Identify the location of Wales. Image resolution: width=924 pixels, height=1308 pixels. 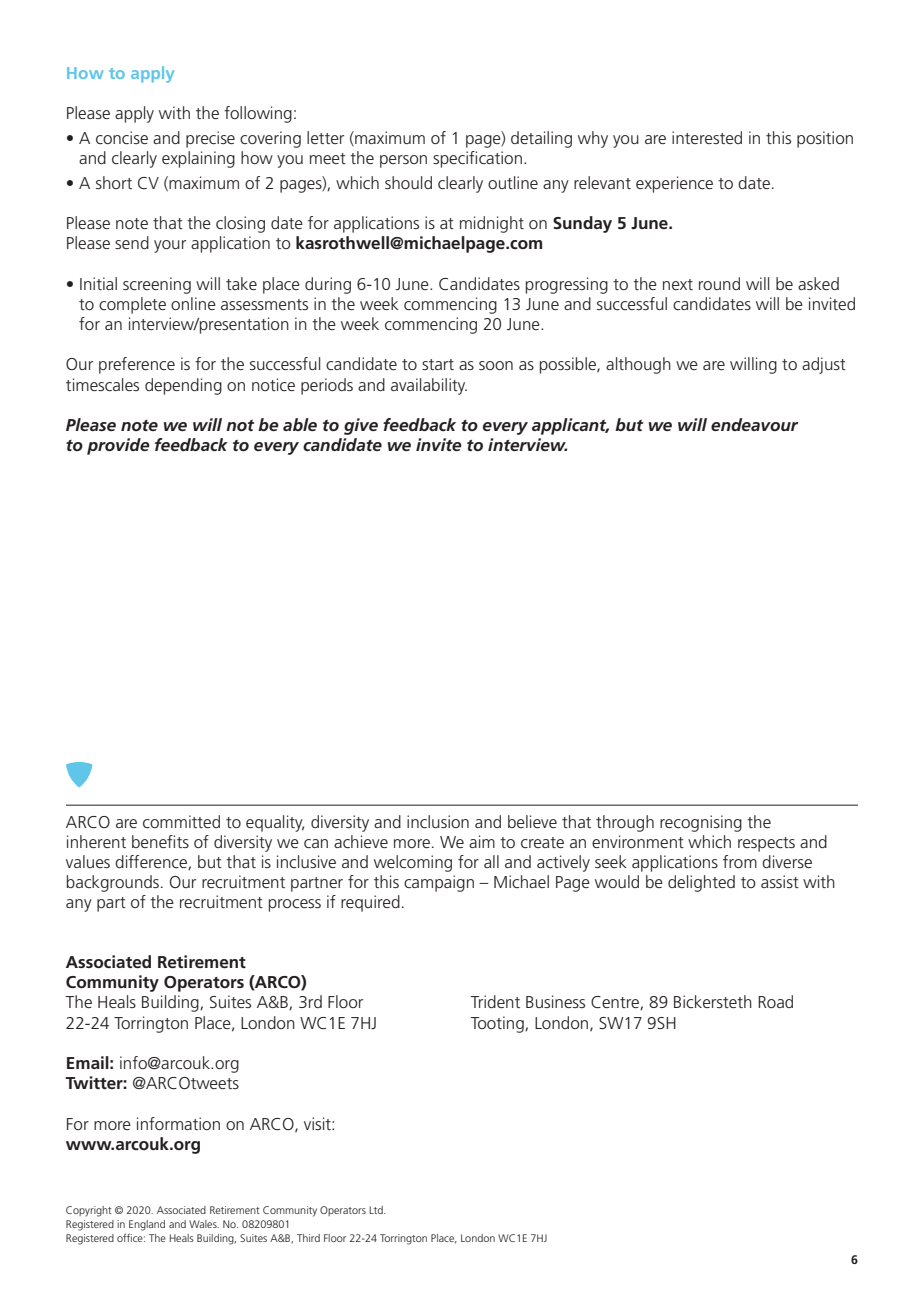
(204, 1224).
